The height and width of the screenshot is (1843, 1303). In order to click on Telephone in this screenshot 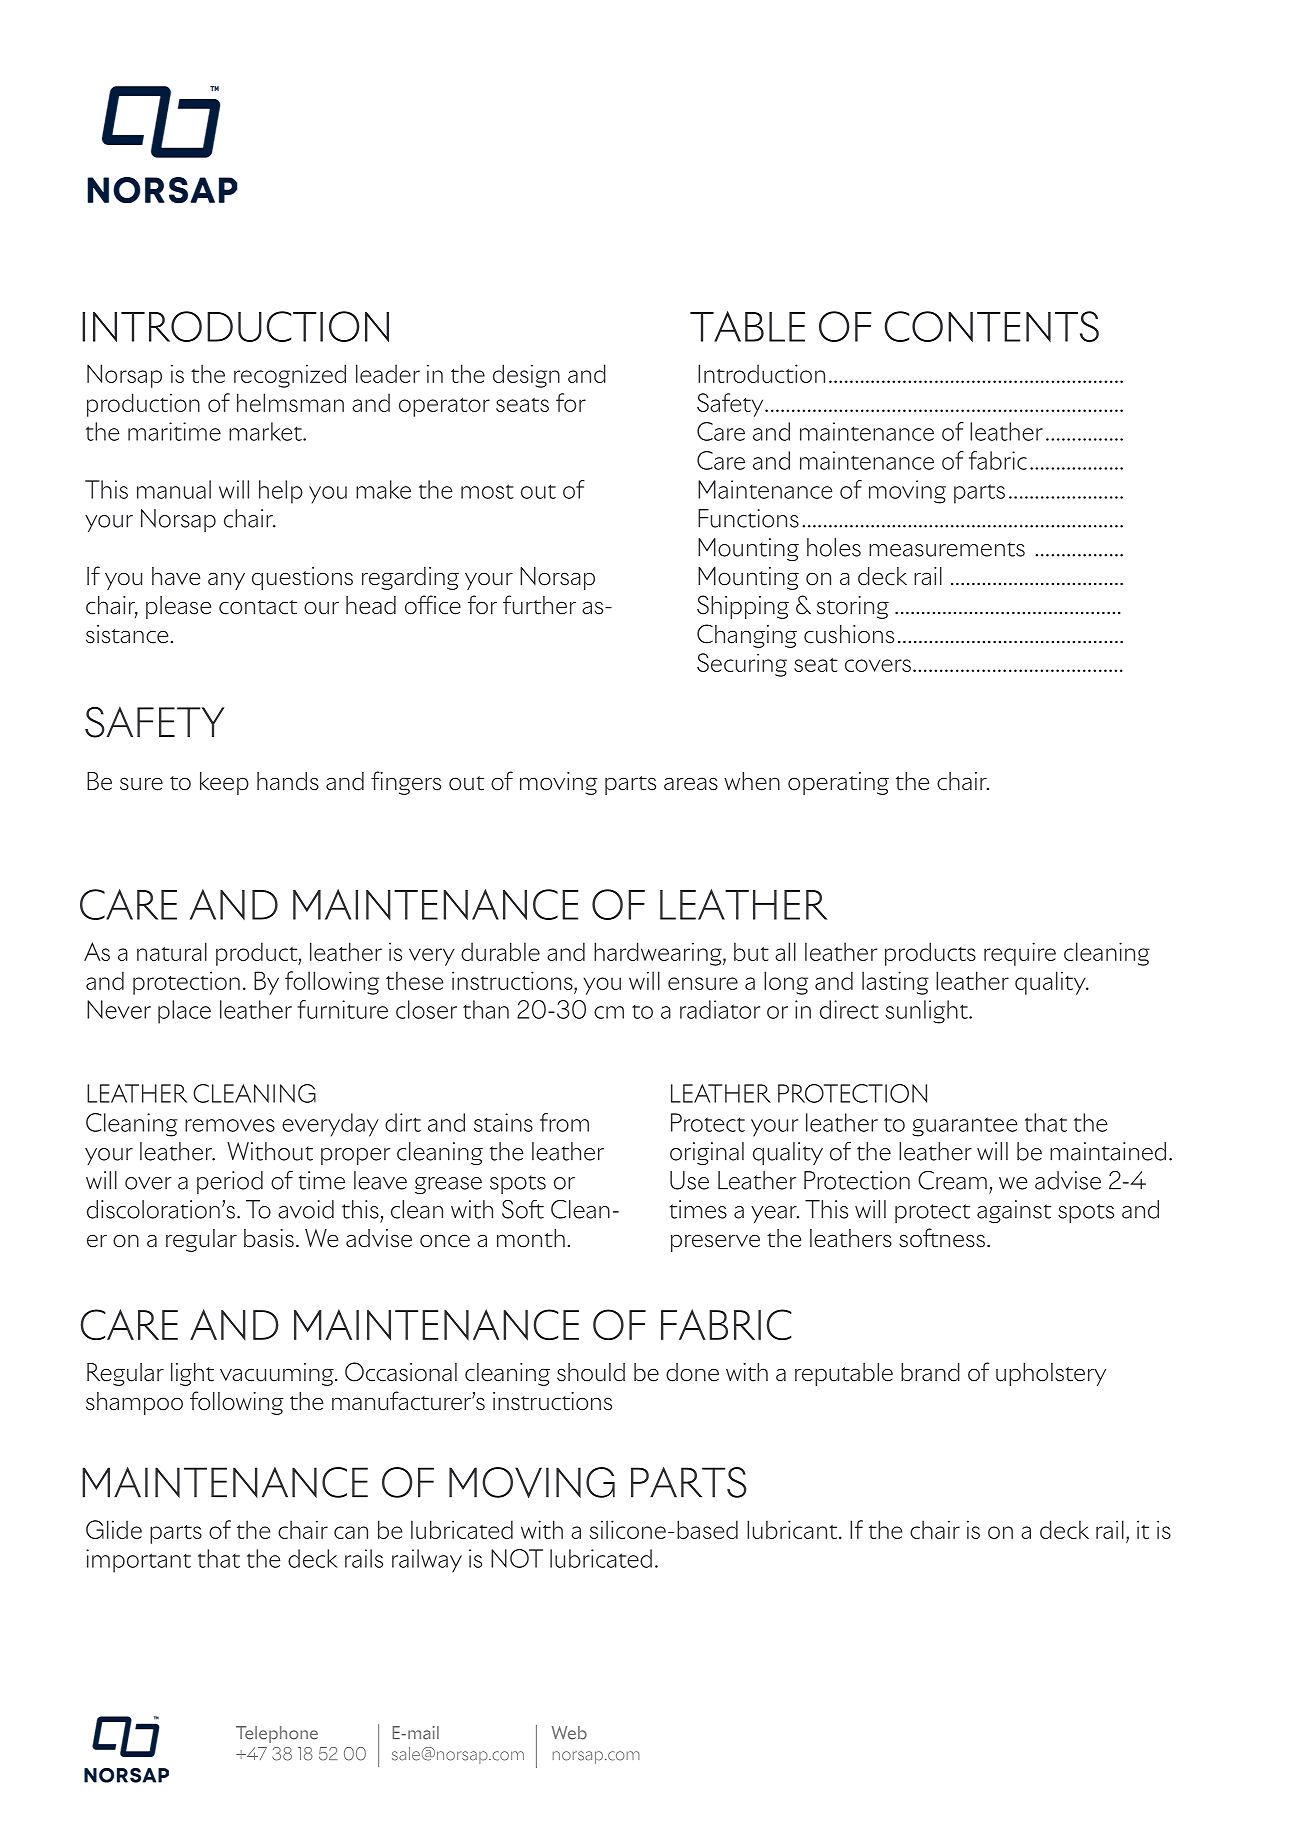, I will do `click(277, 1734)`.
